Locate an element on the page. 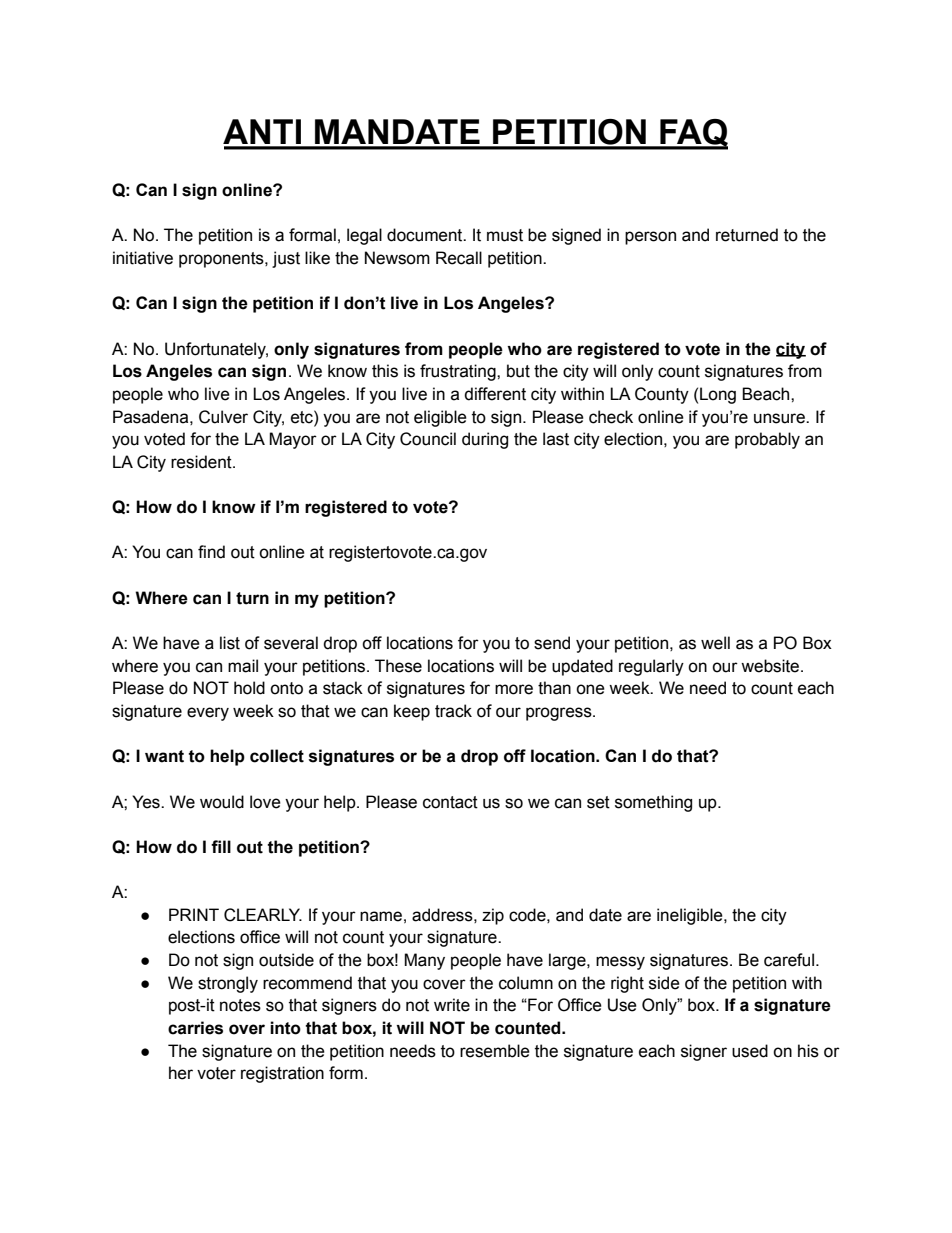 This image has width=952, height=1233. Culver is located at coordinates (223, 417).
